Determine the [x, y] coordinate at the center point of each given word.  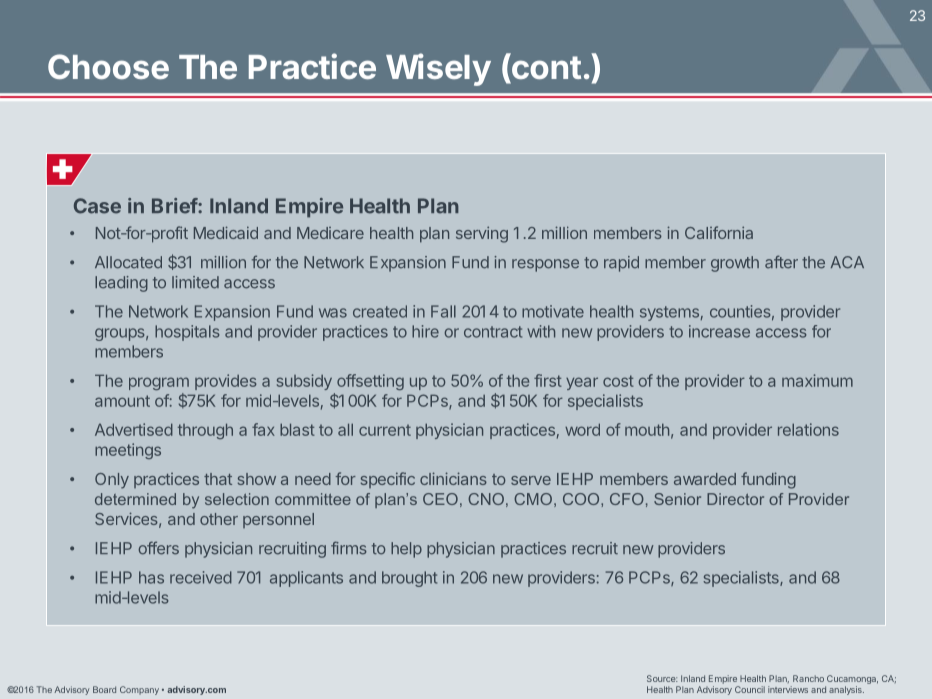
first [548, 380]
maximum [817, 380]
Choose [108, 66]
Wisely [438, 69]
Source [662, 678]
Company [139, 690]
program [159, 383]
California [719, 232]
